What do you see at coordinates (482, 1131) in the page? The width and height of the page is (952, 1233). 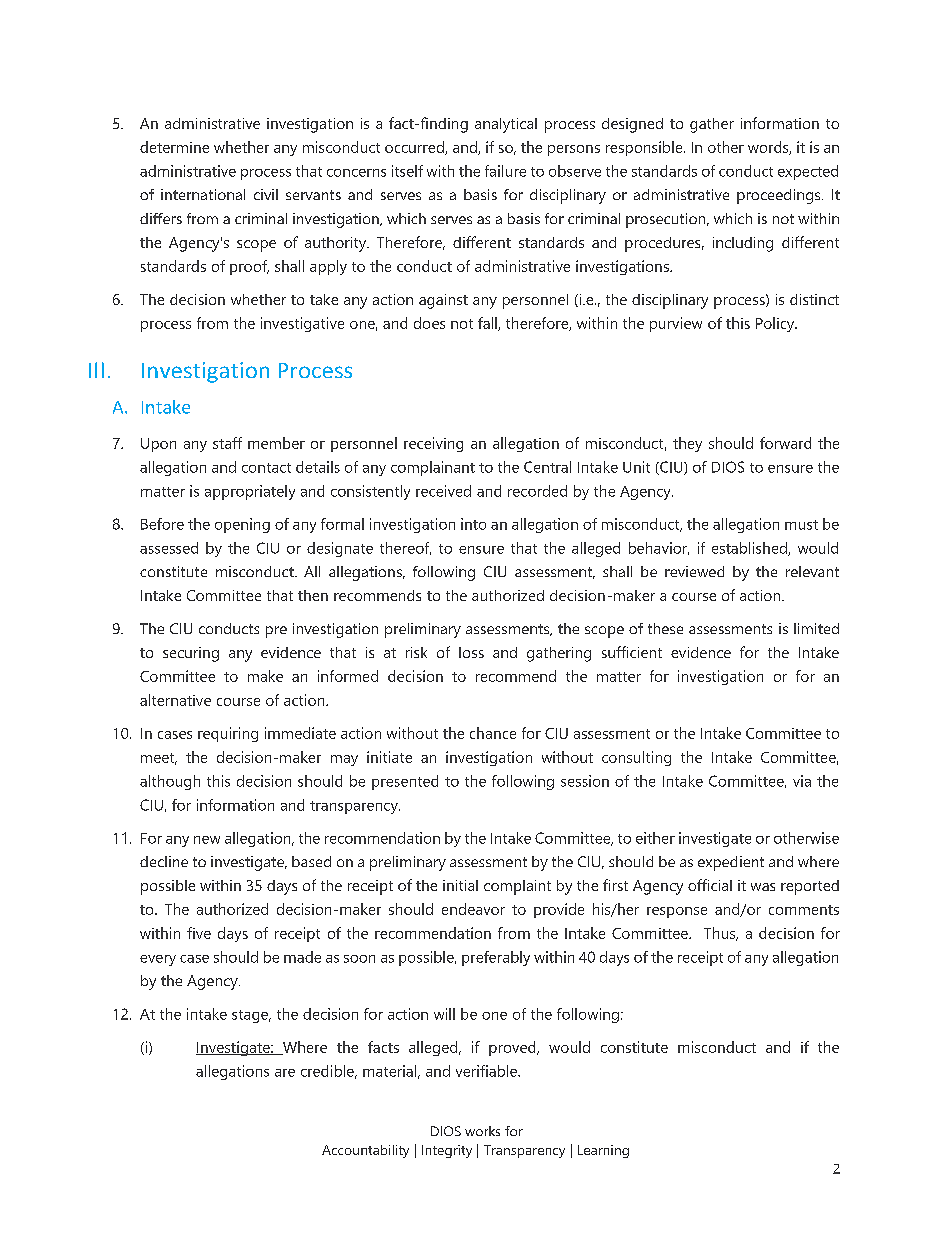 I see `works` at bounding box center [482, 1131].
